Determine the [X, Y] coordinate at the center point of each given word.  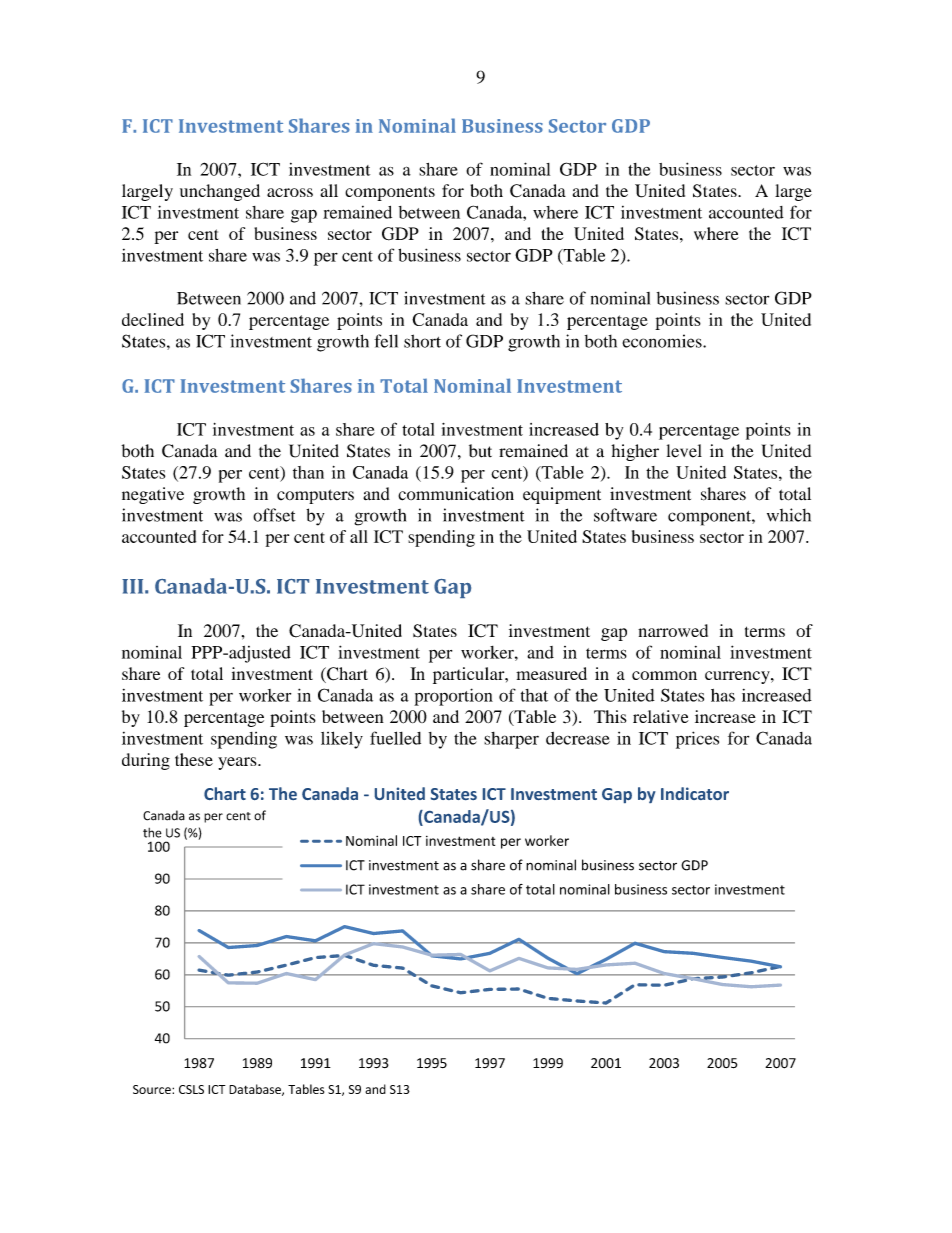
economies [663, 341]
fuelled [395, 738]
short [422, 341]
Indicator [695, 793]
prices [697, 740]
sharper [511, 740]
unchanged [220, 192]
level [684, 451]
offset [274, 515]
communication [456, 494]
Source [153, 1089]
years [238, 763]
